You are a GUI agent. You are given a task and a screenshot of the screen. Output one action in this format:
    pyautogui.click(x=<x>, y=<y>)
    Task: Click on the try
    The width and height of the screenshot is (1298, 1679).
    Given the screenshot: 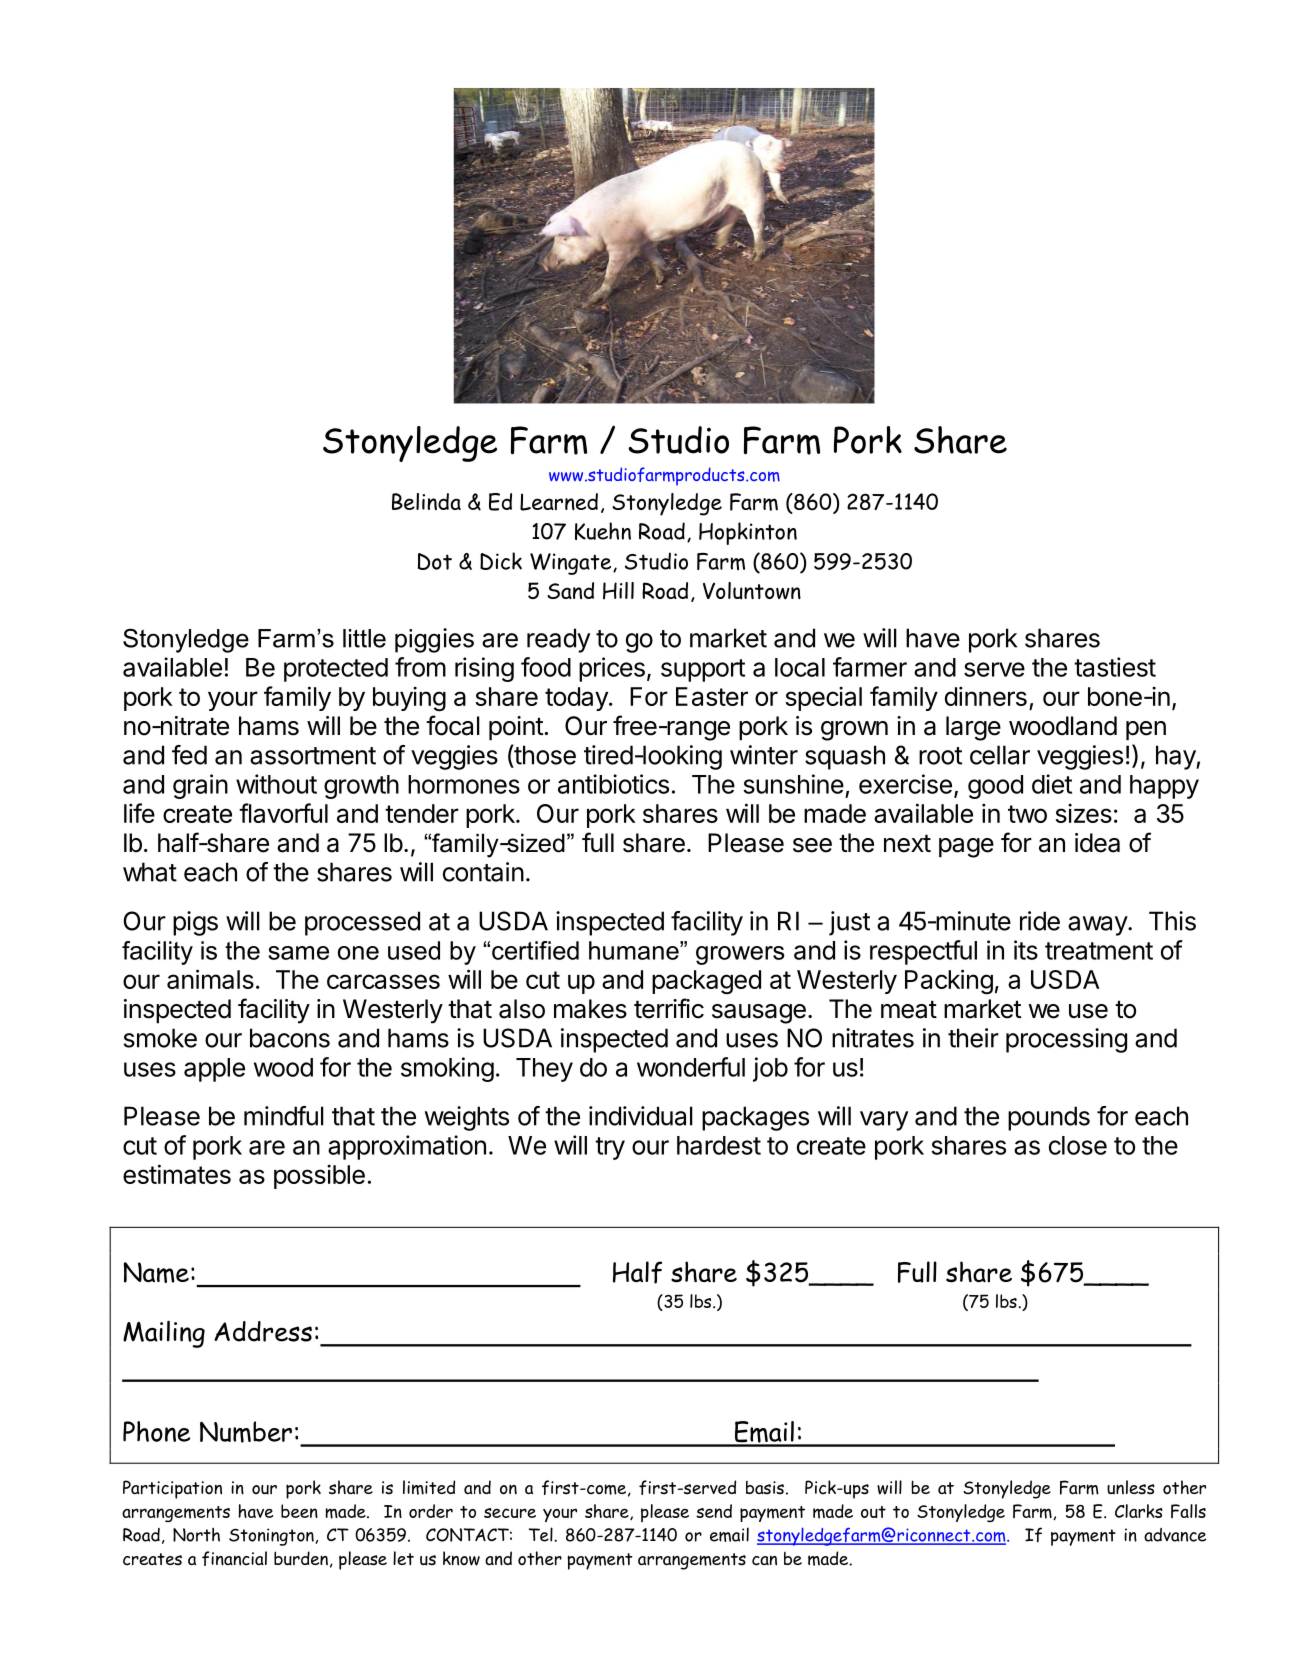 What is the action you would take?
    pyautogui.click(x=610, y=1148)
